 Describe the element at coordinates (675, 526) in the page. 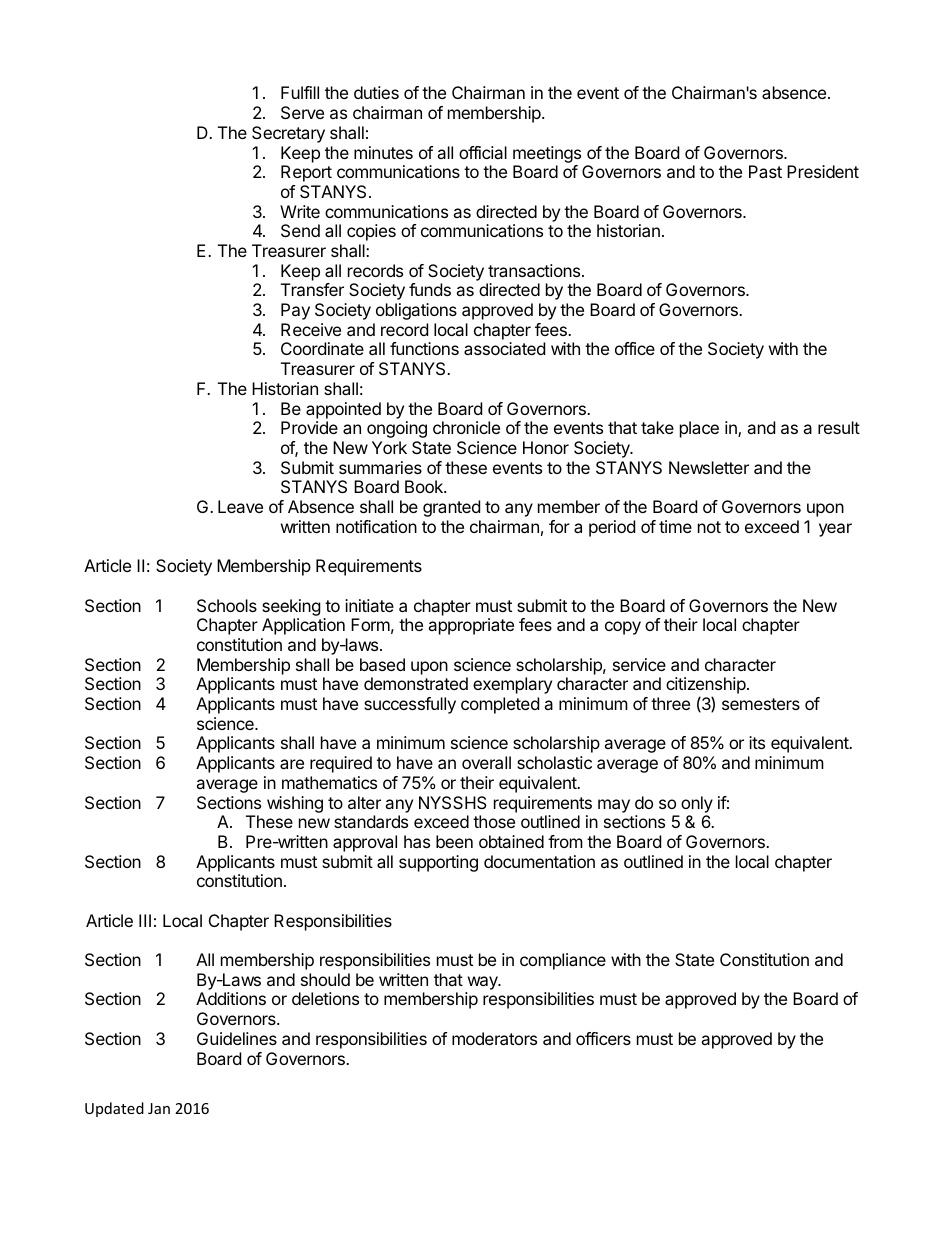

I see `time` at that location.
